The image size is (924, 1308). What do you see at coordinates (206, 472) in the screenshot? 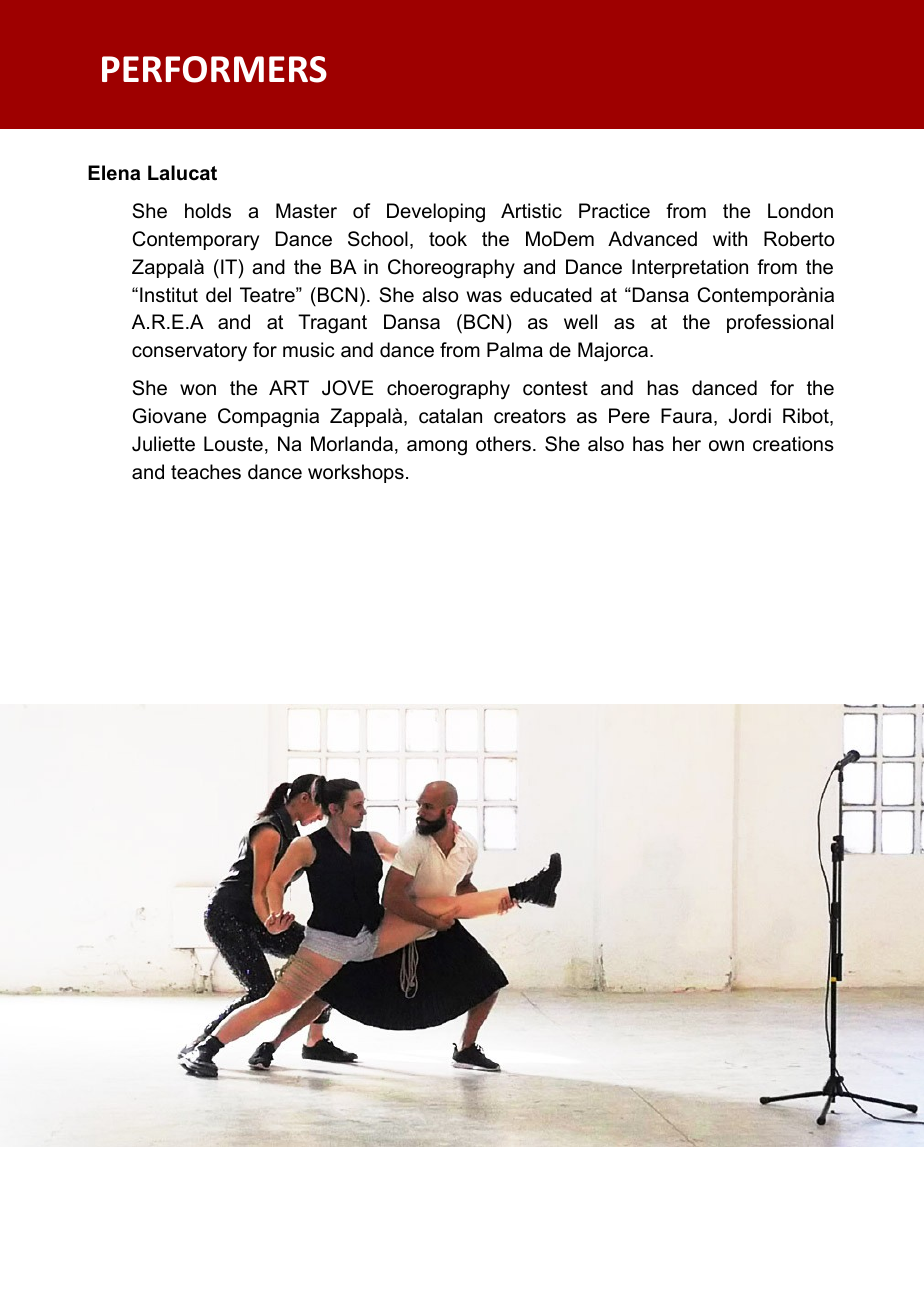
I see `teaches` at bounding box center [206, 472].
